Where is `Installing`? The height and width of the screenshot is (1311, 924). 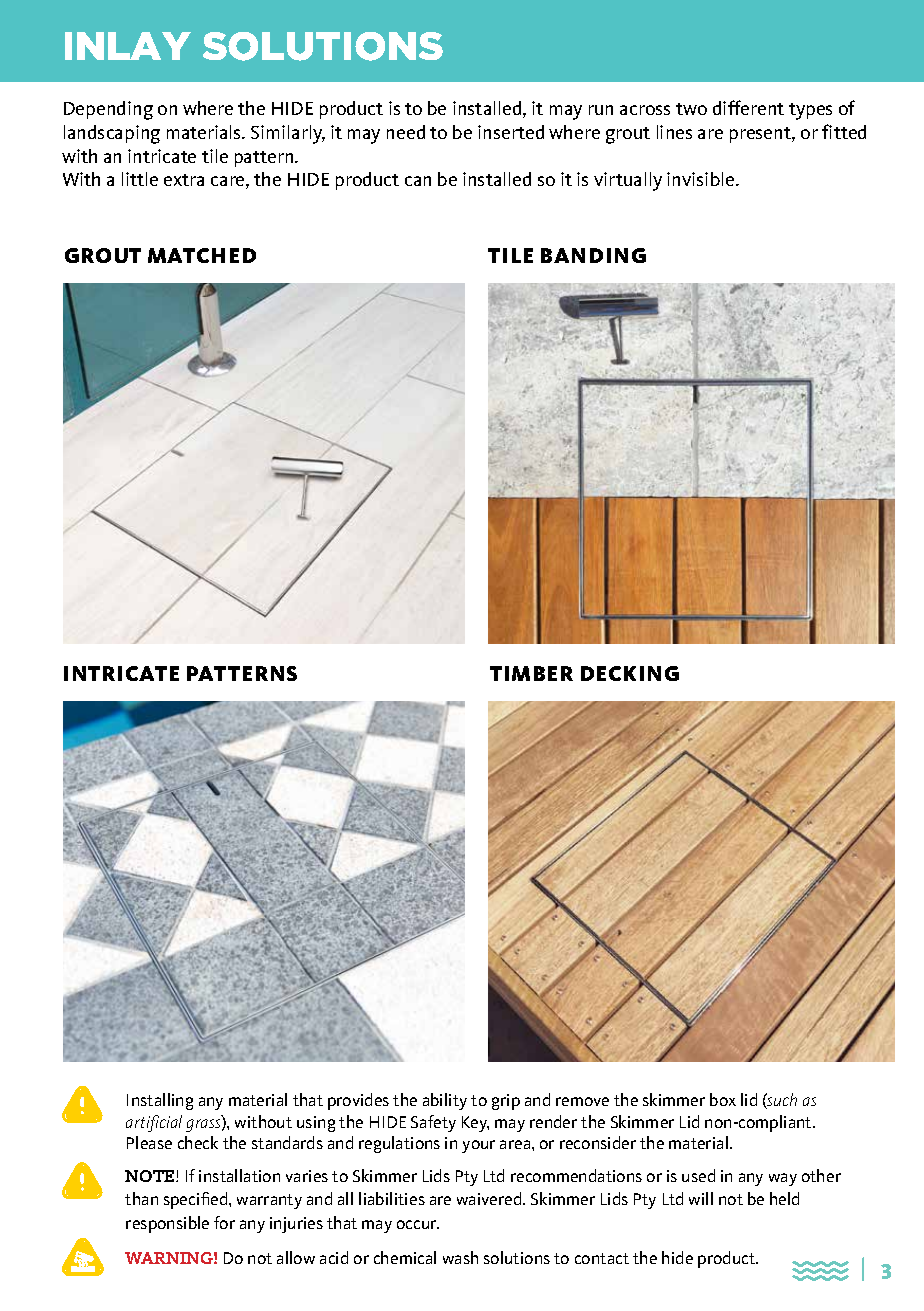
Installing is located at coordinates (160, 1101).
